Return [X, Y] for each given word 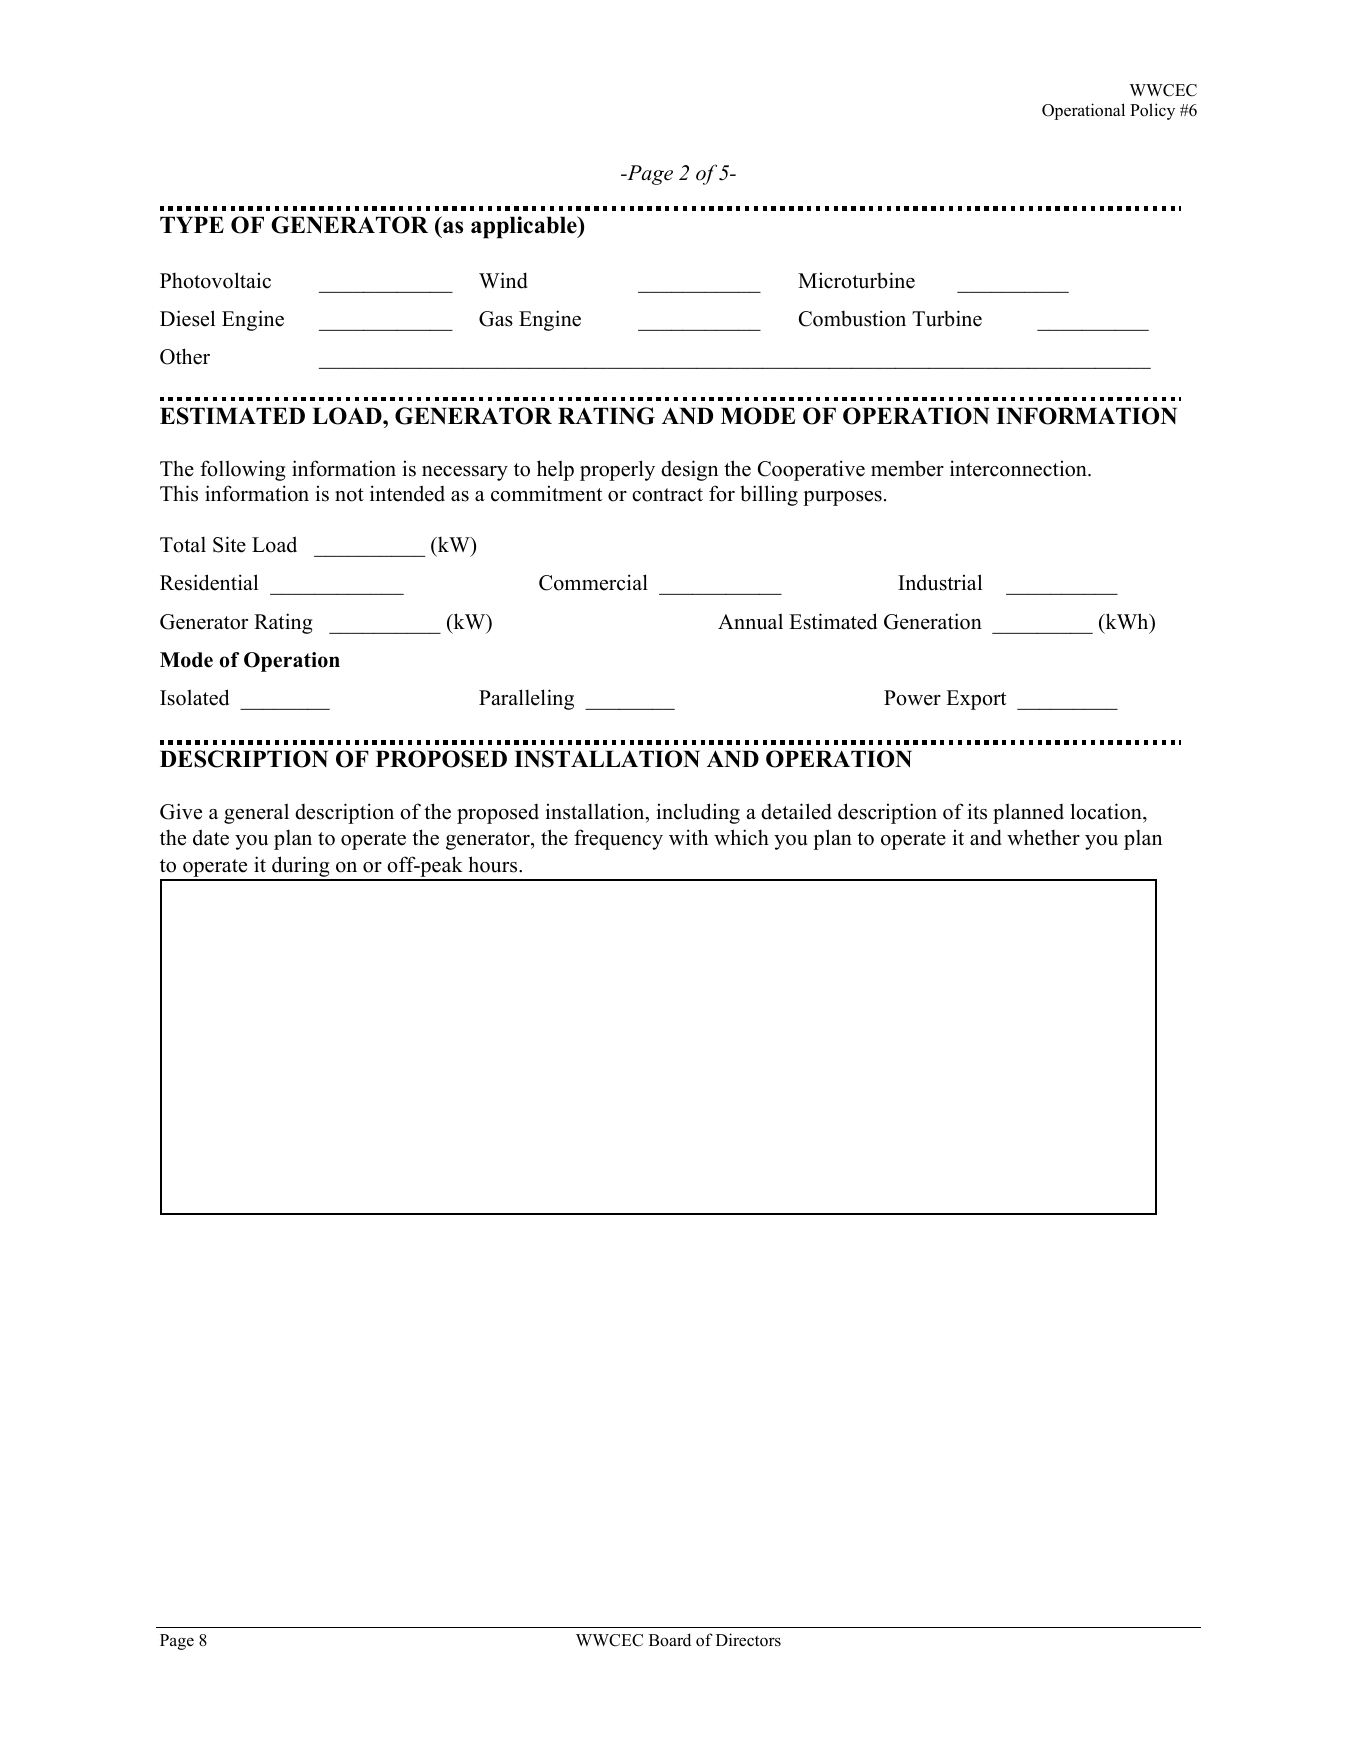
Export [976, 700]
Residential [209, 582]
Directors [748, 1640]
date [211, 837]
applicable [525, 227]
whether [1043, 837]
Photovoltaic [215, 280]
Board [670, 1640]
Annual [750, 621]
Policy [1152, 111]
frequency [618, 839]
